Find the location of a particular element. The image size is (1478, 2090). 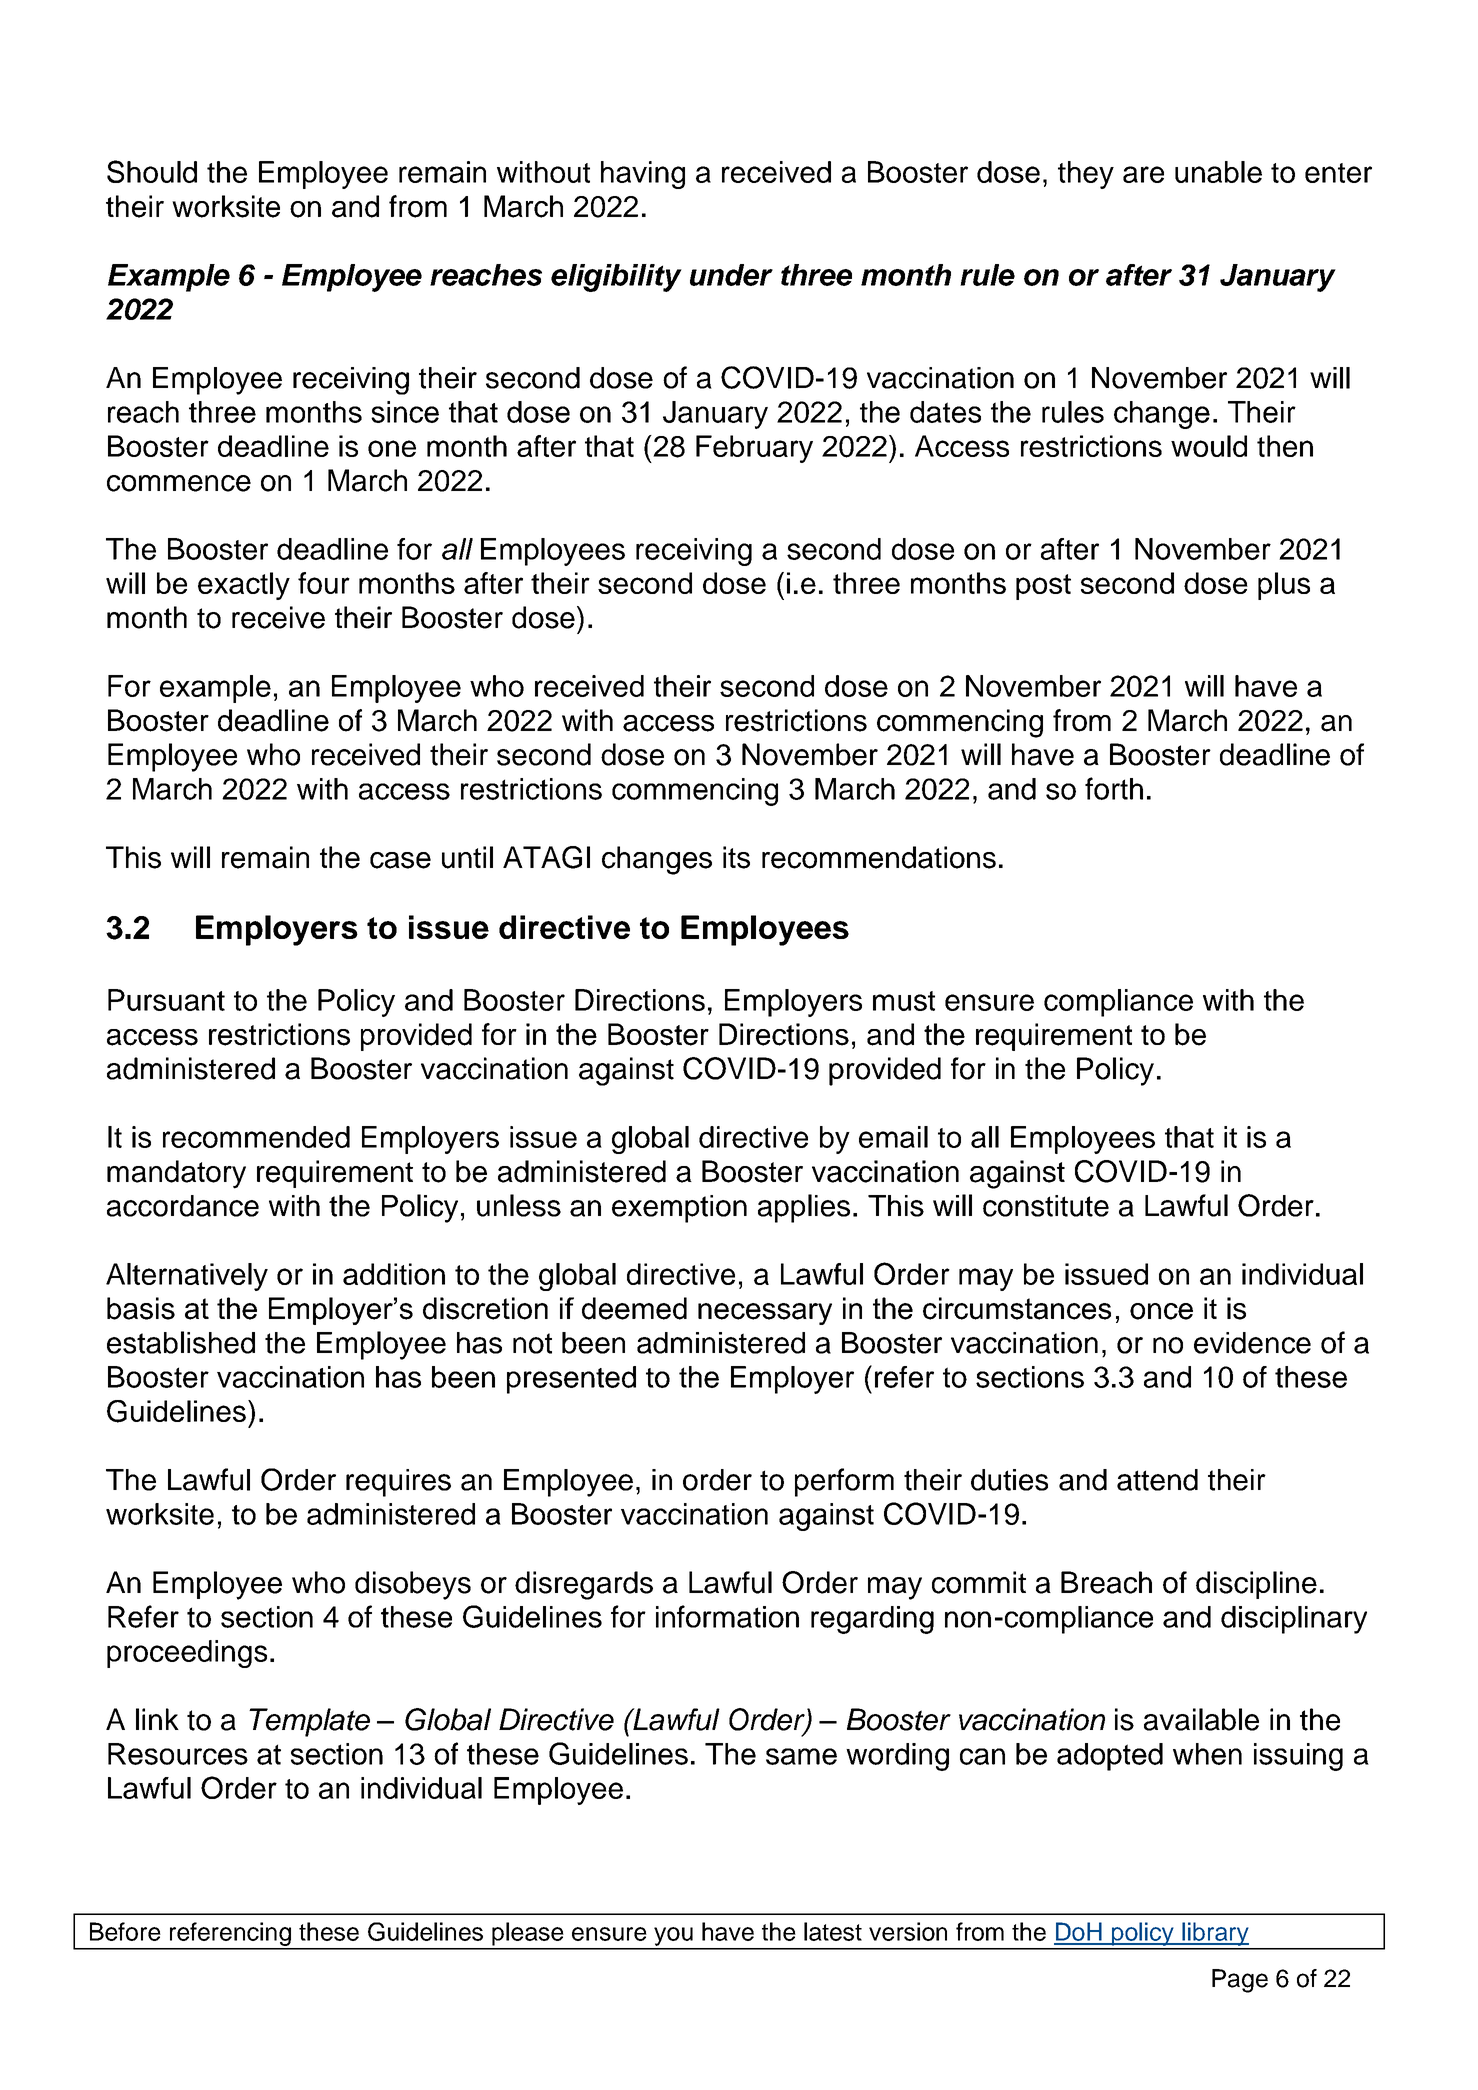

evidence is located at coordinates (1252, 1343).
